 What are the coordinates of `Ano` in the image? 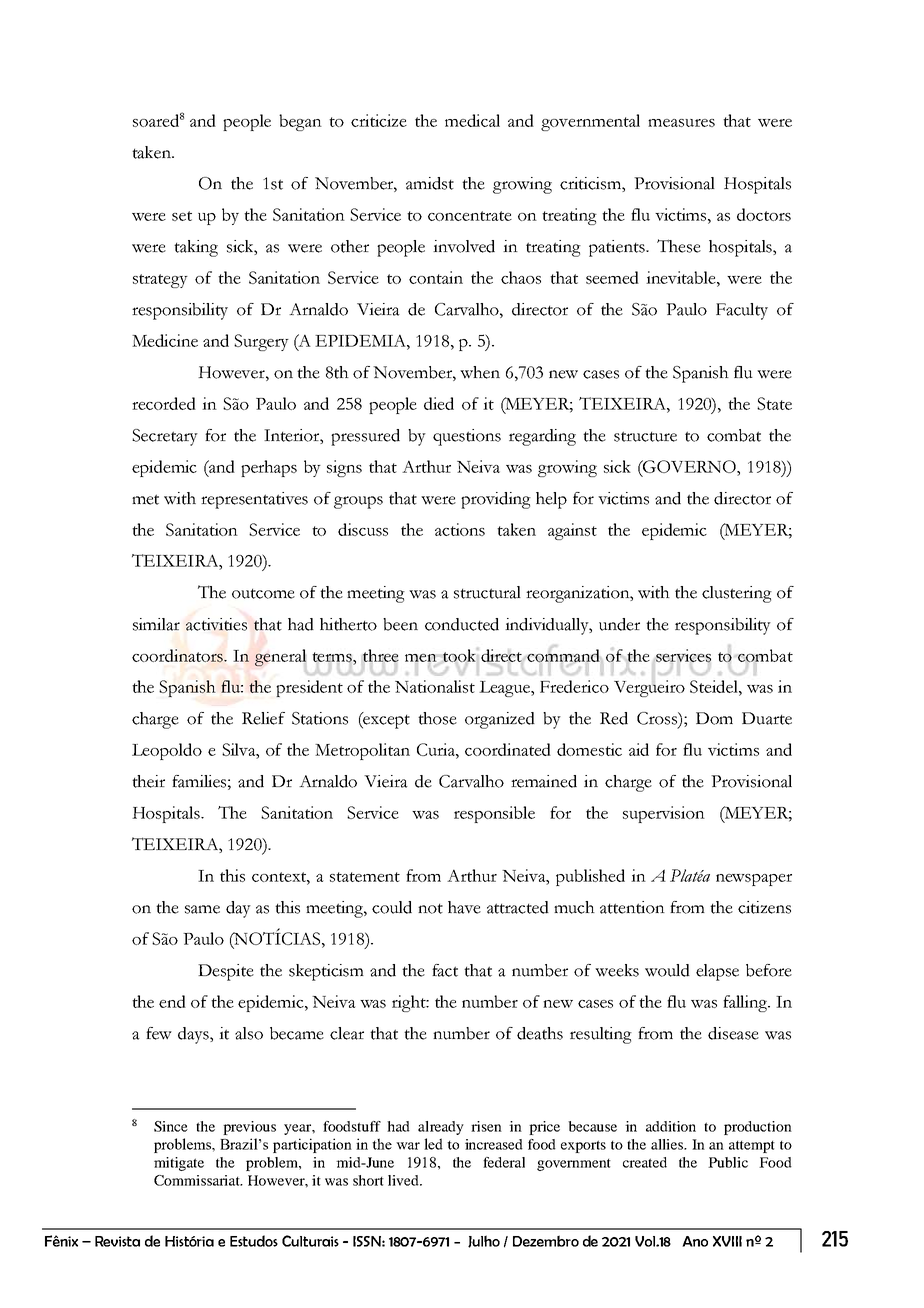 It's located at (695, 1241).
